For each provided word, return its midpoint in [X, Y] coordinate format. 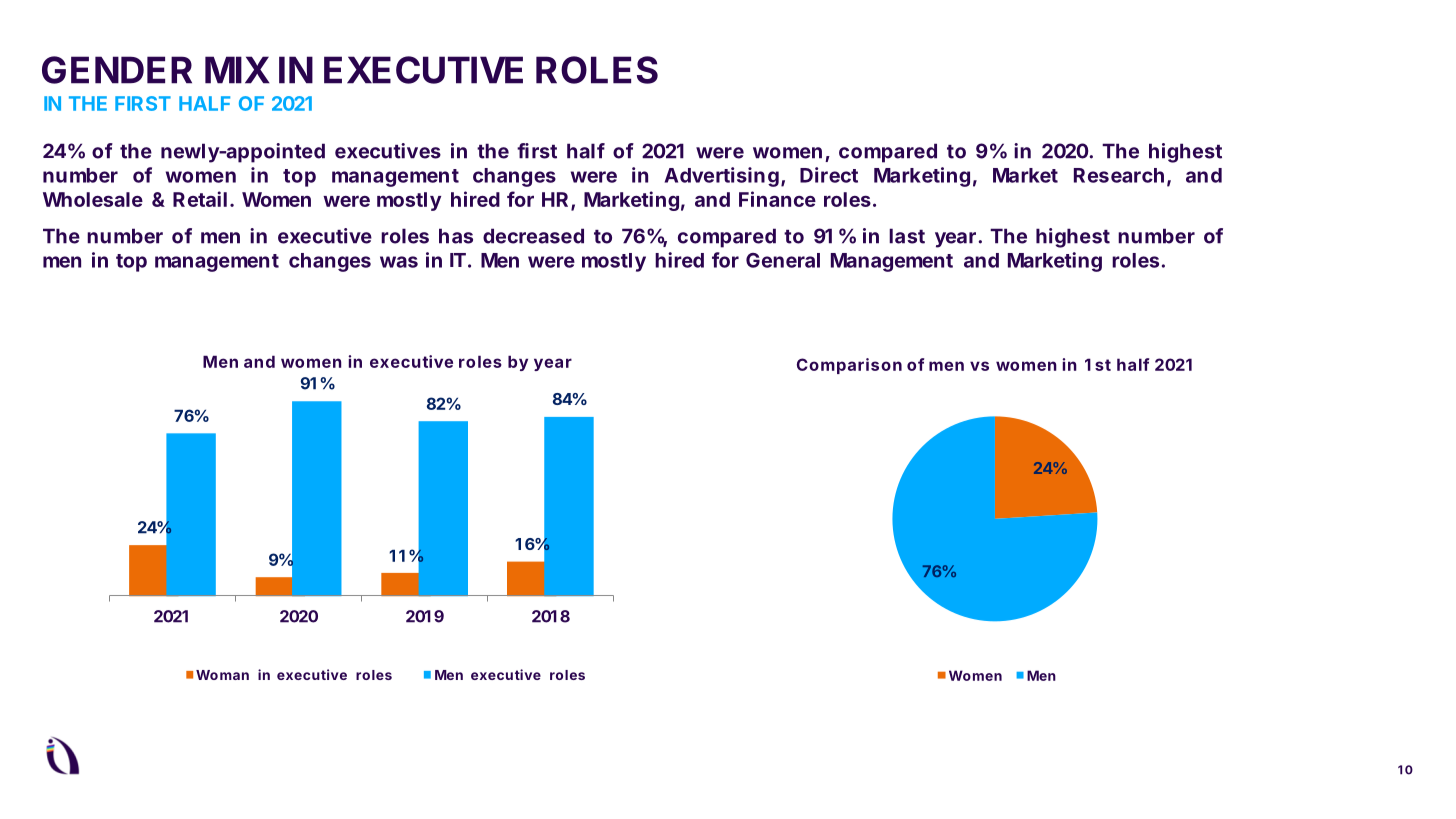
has [456, 236]
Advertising [722, 177]
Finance [777, 199]
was [399, 262]
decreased [533, 236]
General [783, 260]
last [907, 236]
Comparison [849, 366]
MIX [237, 70]
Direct [829, 175]
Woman [222, 675]
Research [1119, 175]
